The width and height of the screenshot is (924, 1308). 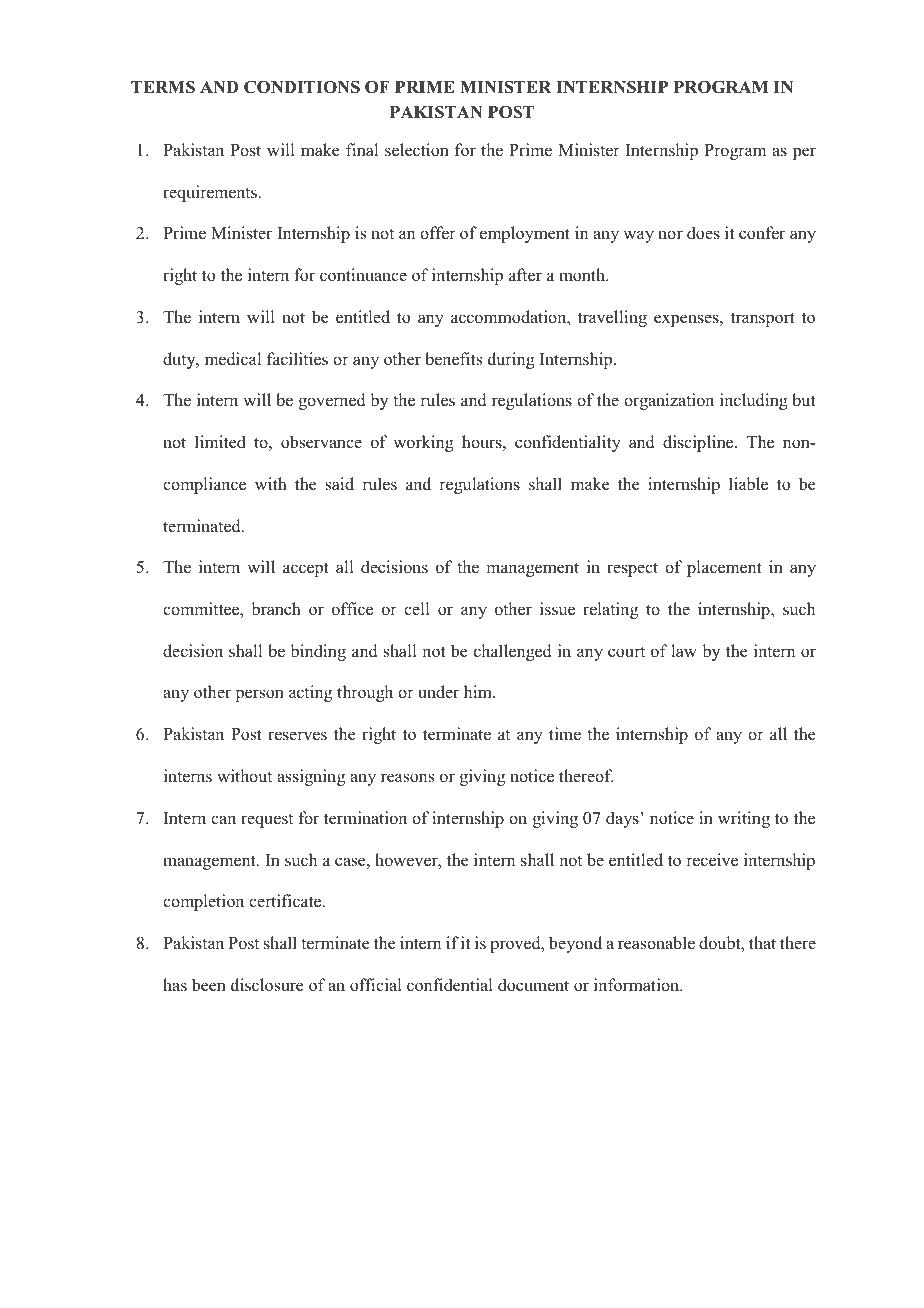 I want to click on does, so click(x=703, y=233).
